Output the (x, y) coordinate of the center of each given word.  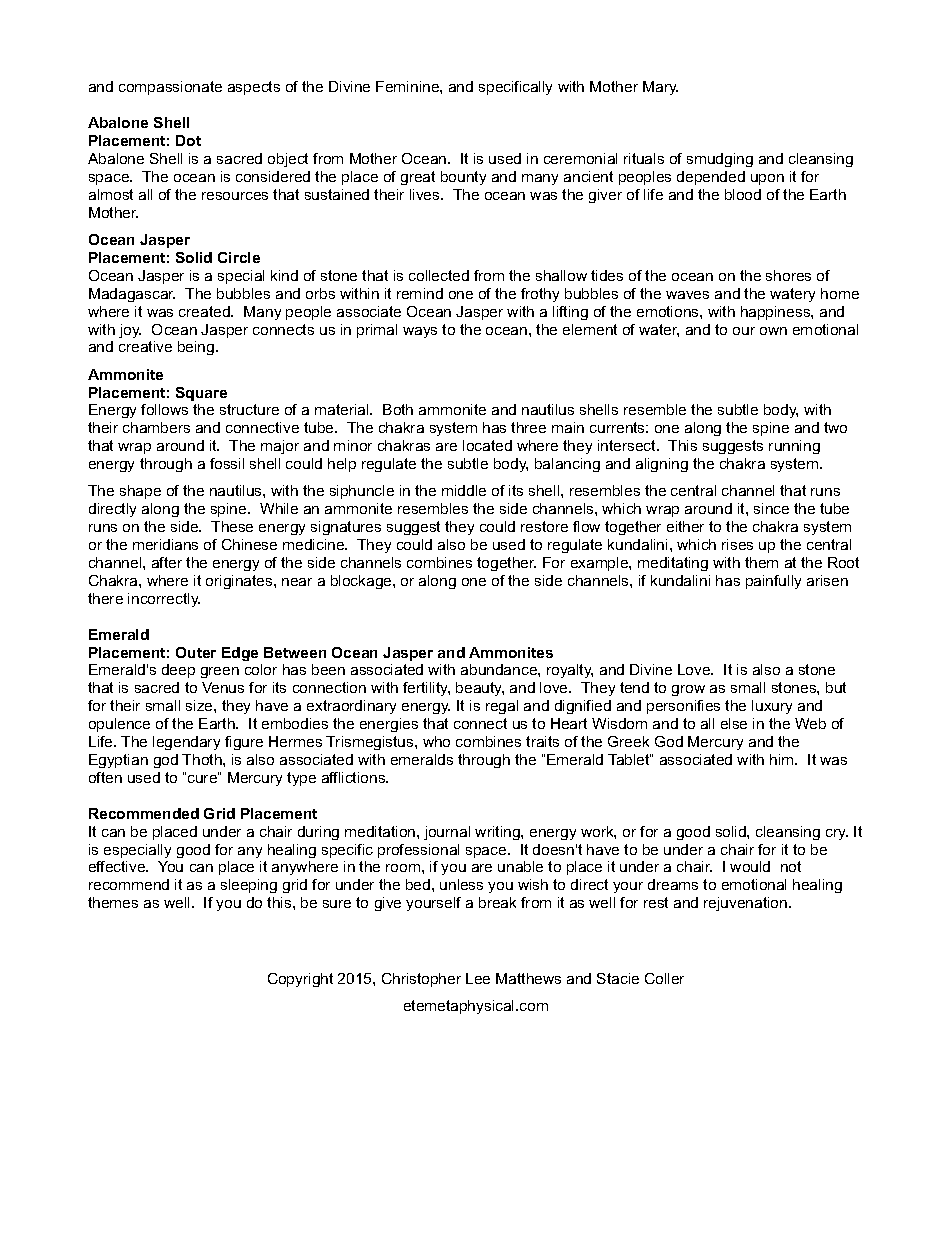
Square (201, 394)
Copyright (300, 980)
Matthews (528, 978)
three (528, 427)
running (794, 447)
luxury (772, 707)
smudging (720, 160)
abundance (500, 669)
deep (178, 671)
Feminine (408, 86)
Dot (188, 140)
